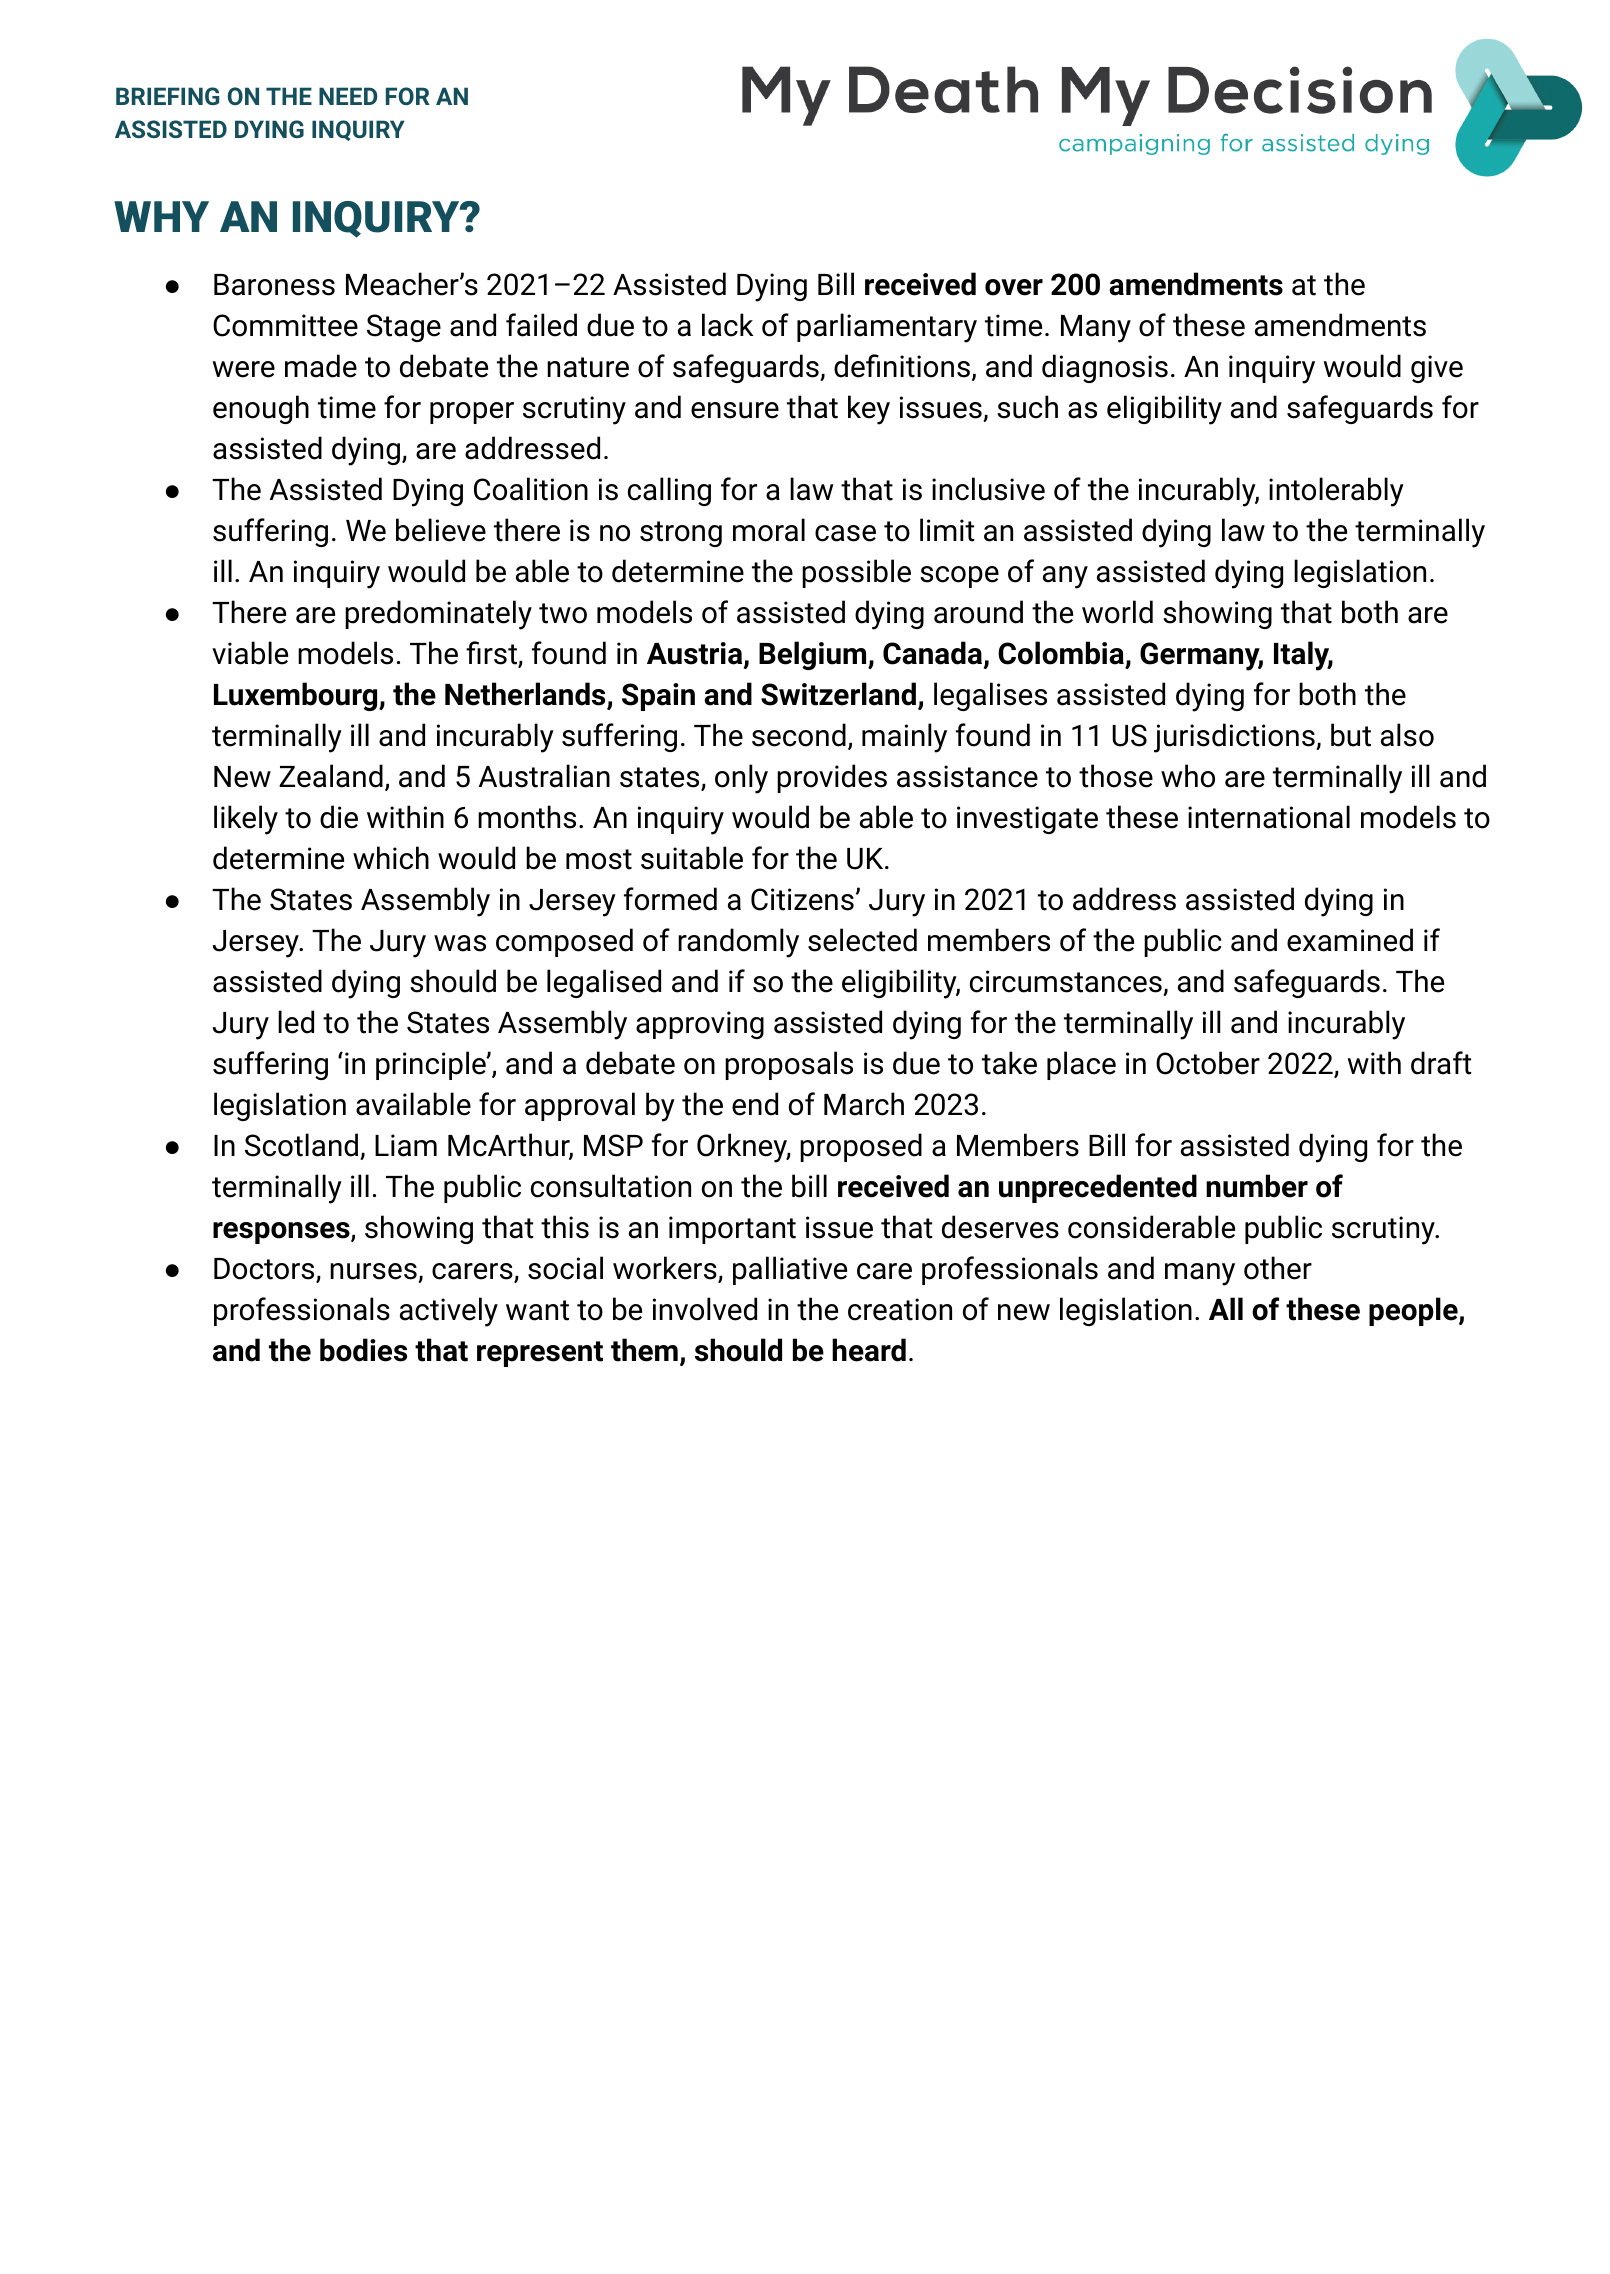  I want to click on Luxembourg, so click(297, 696).
